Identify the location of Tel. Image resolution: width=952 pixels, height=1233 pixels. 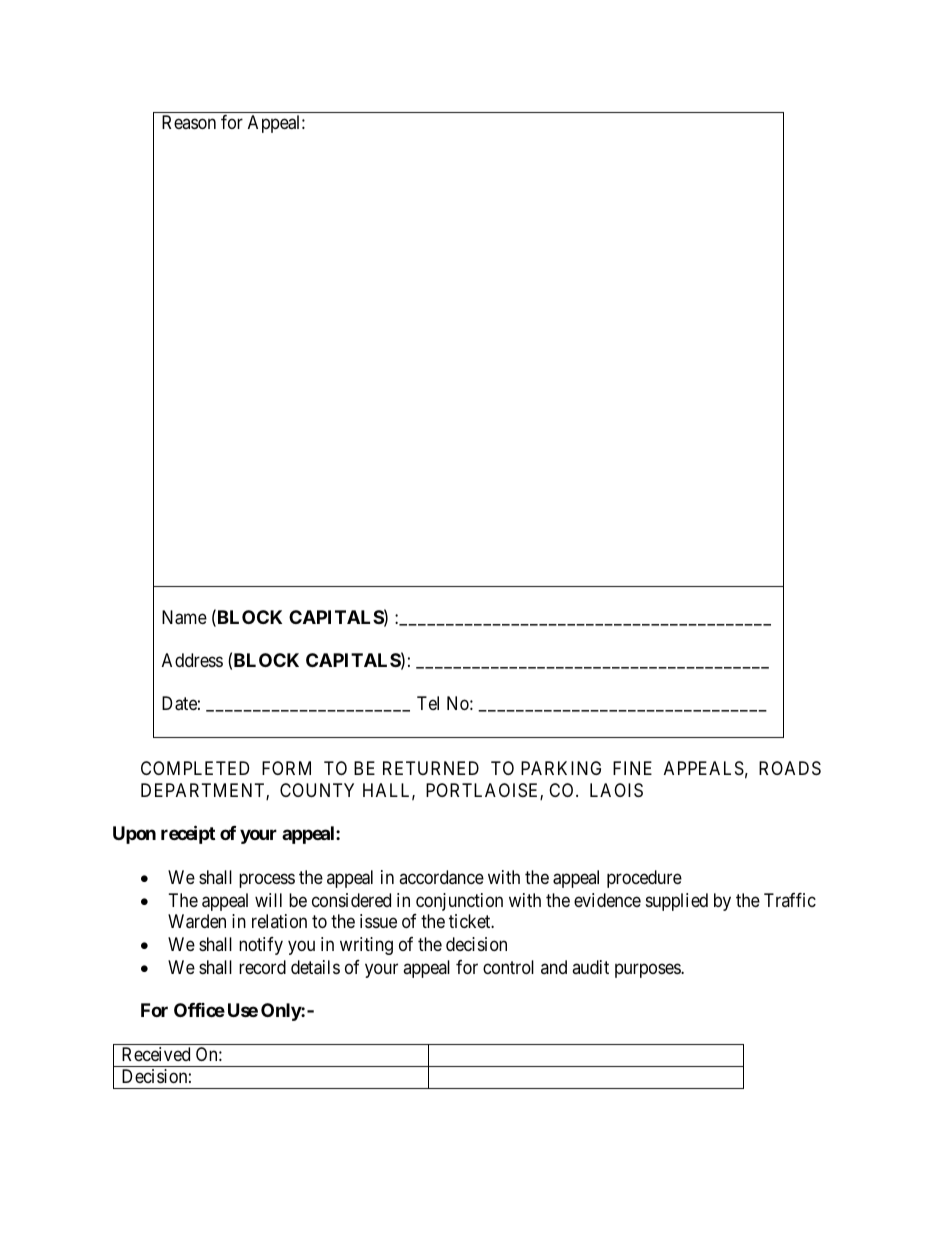
(428, 703).
